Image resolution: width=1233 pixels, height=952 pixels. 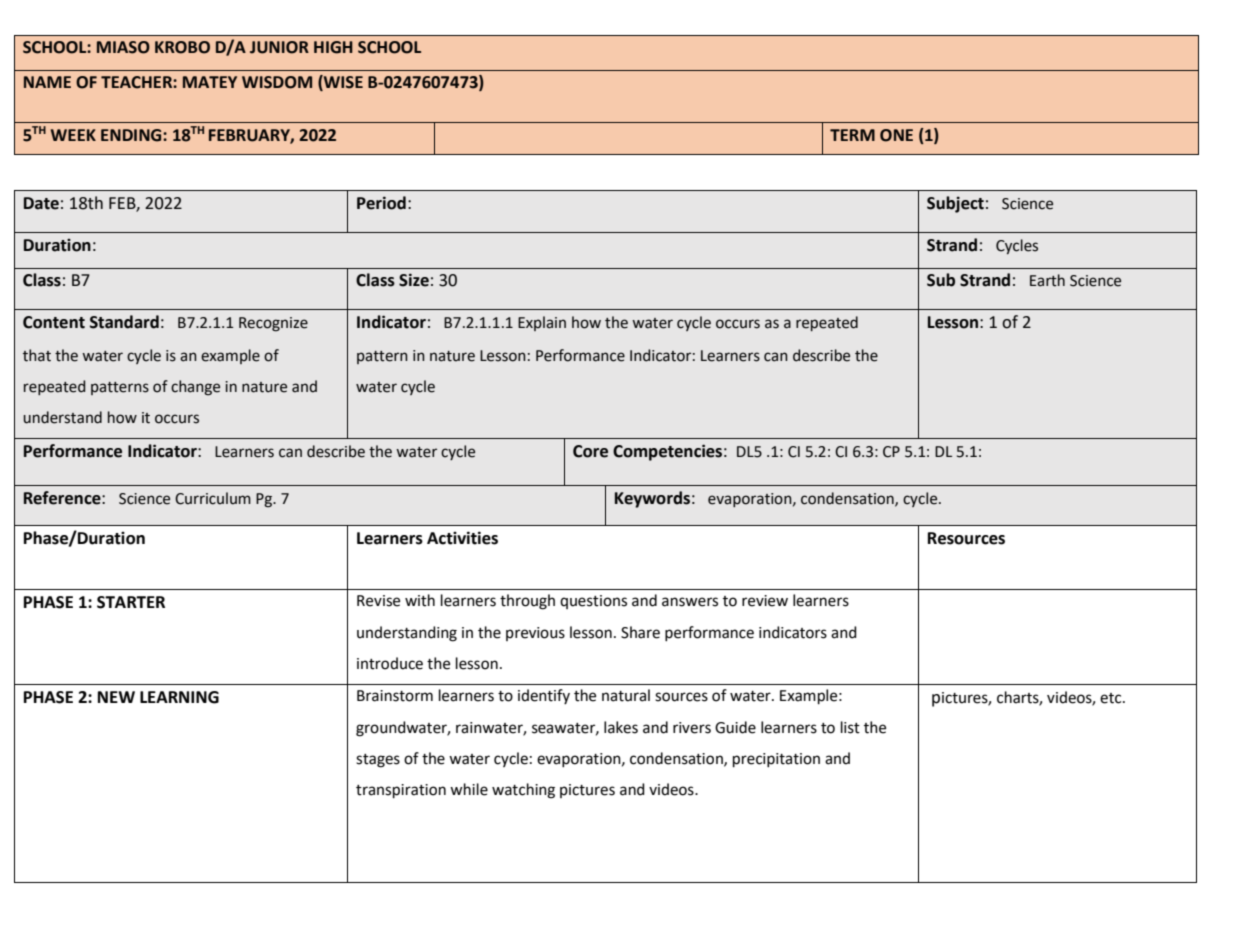 I want to click on WISE, so click(x=342, y=83).
